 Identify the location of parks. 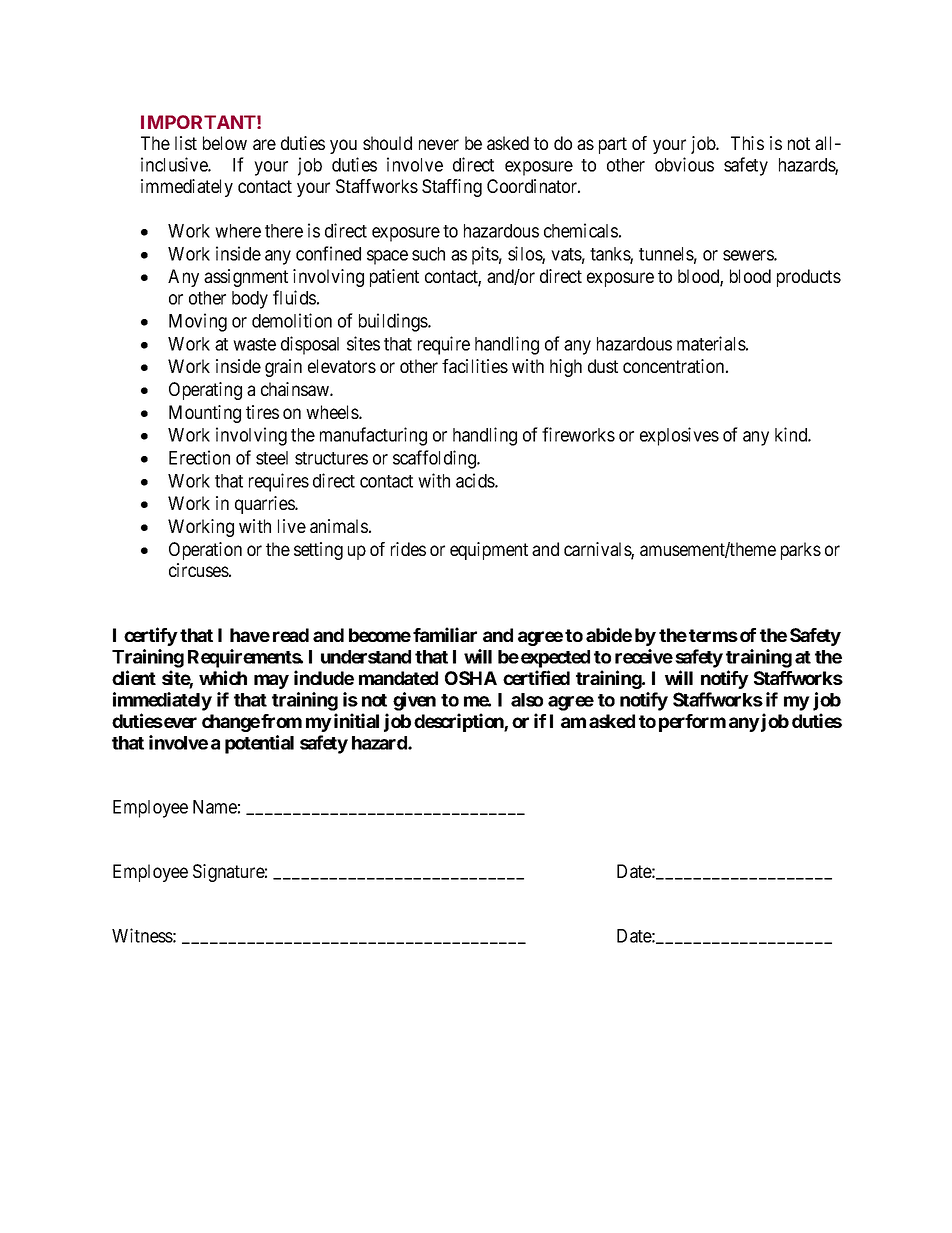
(801, 551).
